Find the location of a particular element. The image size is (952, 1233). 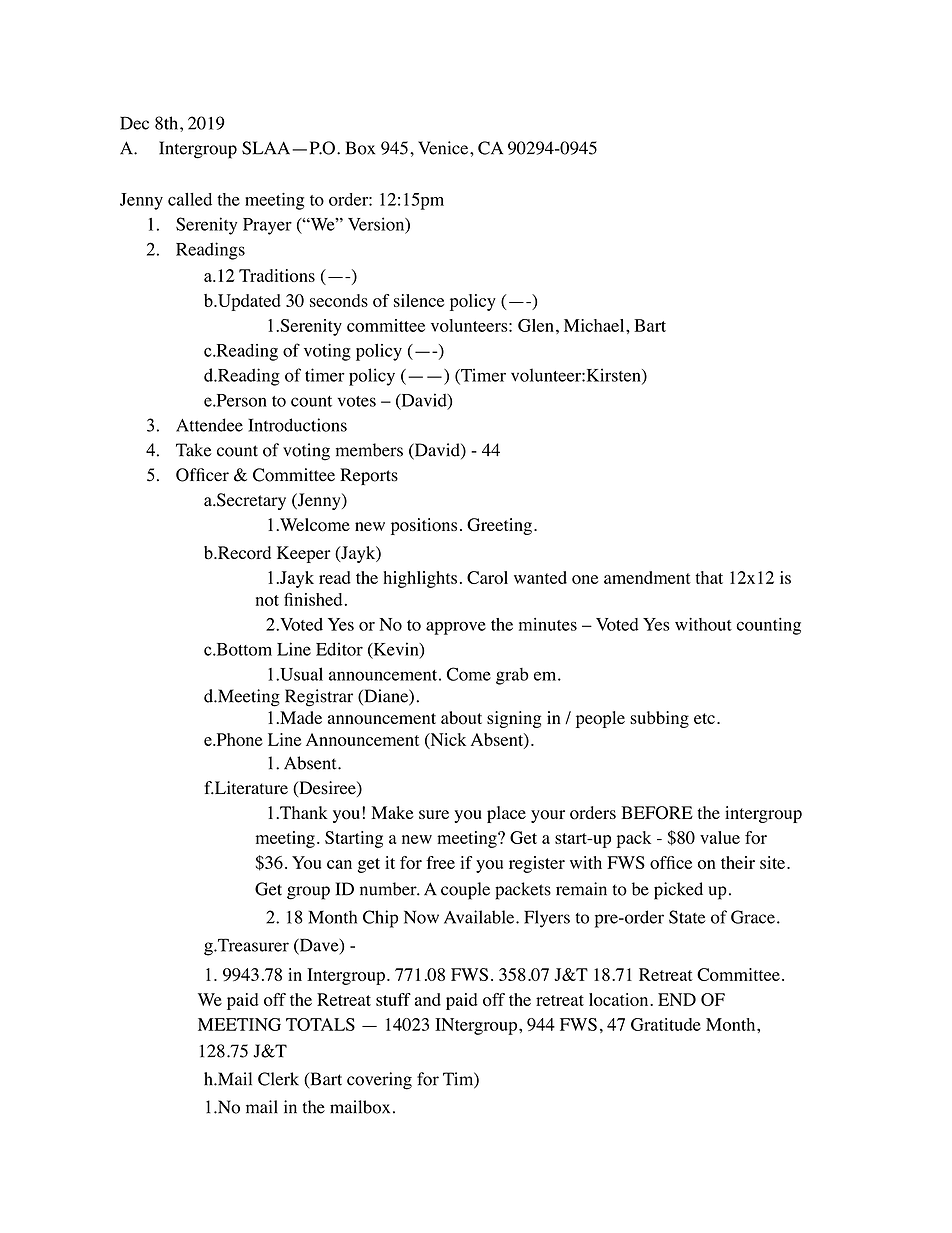

that is located at coordinates (709, 577).
